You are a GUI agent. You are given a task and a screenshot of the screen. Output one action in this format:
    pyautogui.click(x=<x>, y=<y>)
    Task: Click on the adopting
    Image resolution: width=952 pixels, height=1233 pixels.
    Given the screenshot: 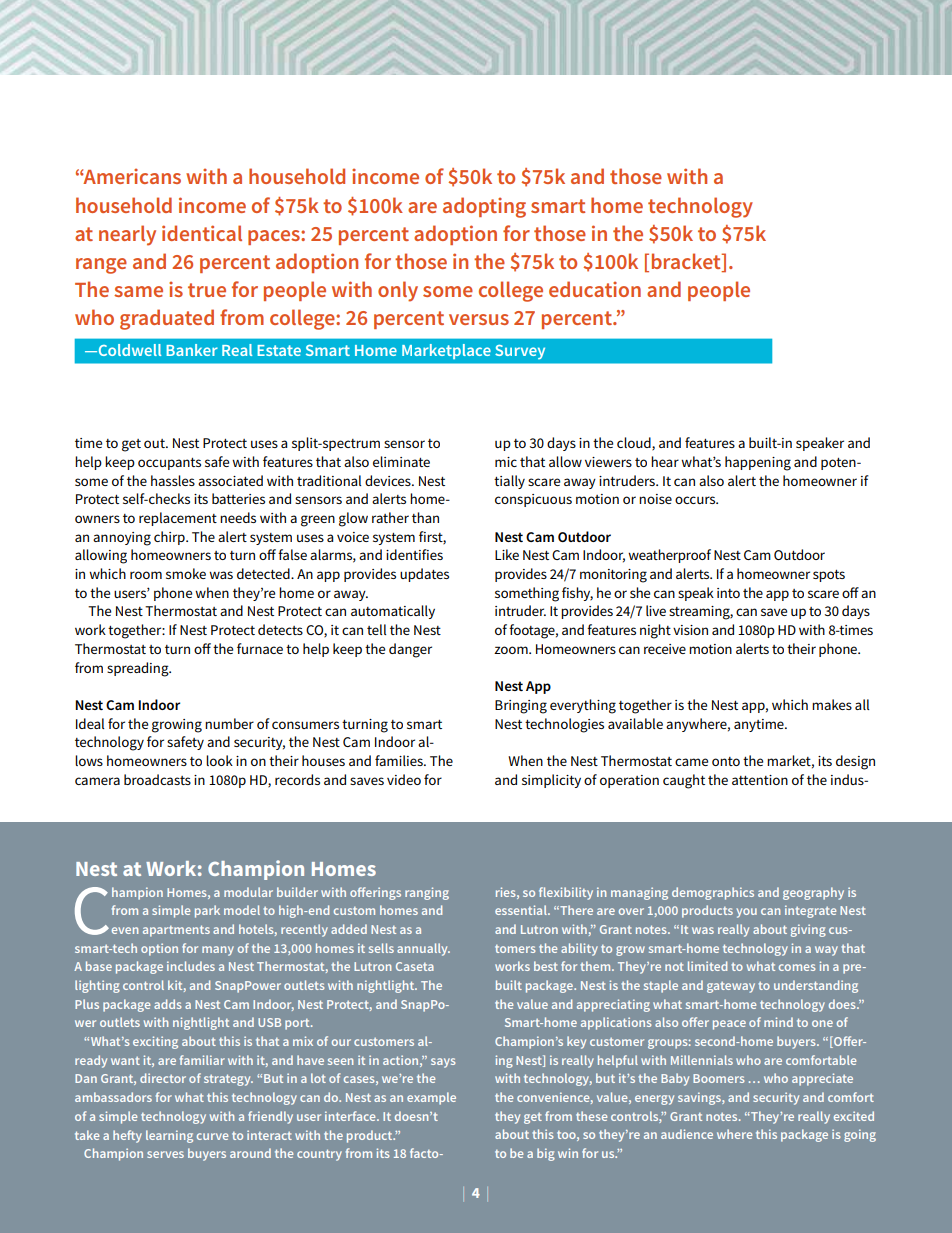 What is the action you would take?
    pyautogui.click(x=484, y=207)
